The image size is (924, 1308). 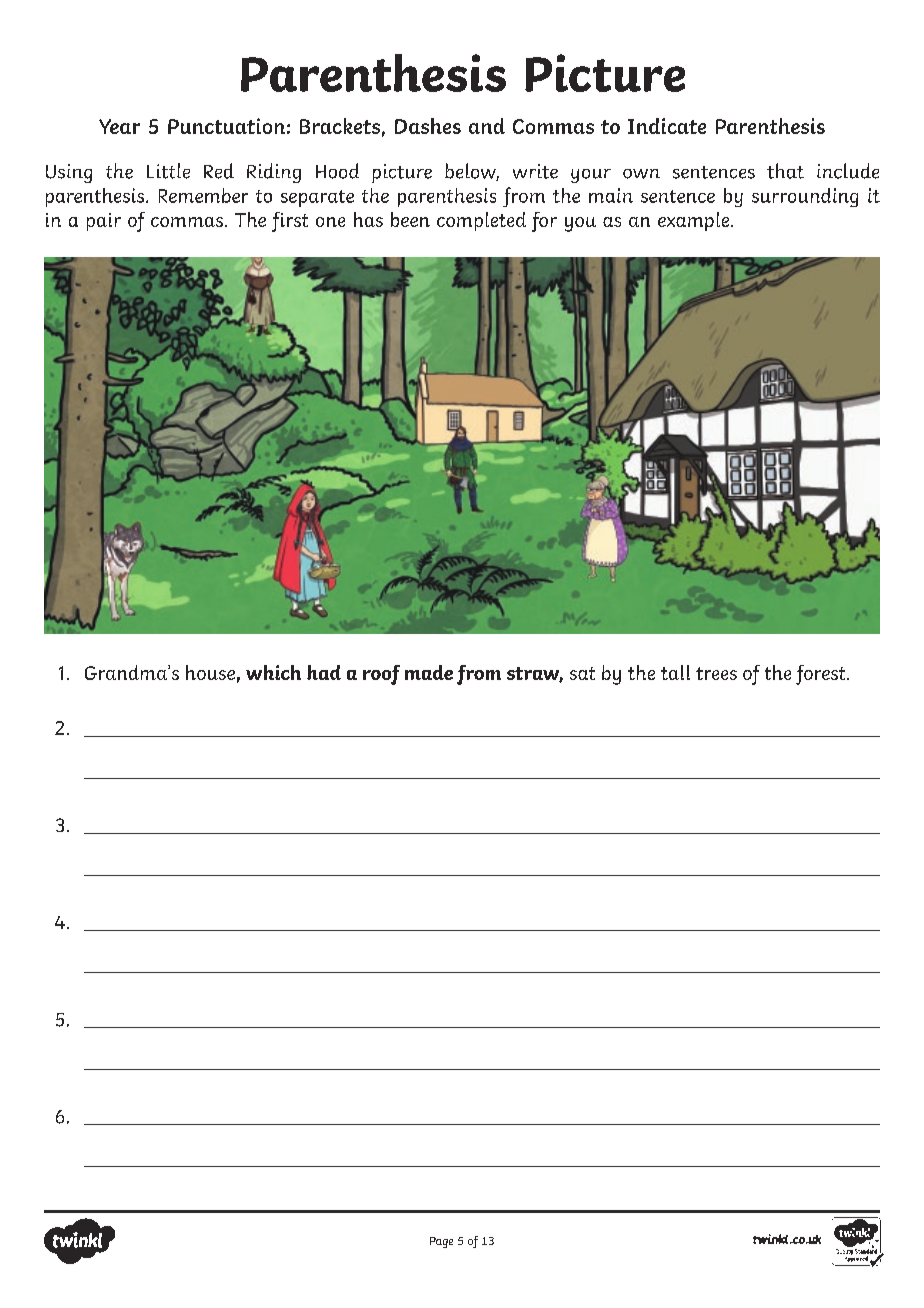 What do you see at coordinates (381, 675) in the image?
I see `roof` at bounding box center [381, 675].
